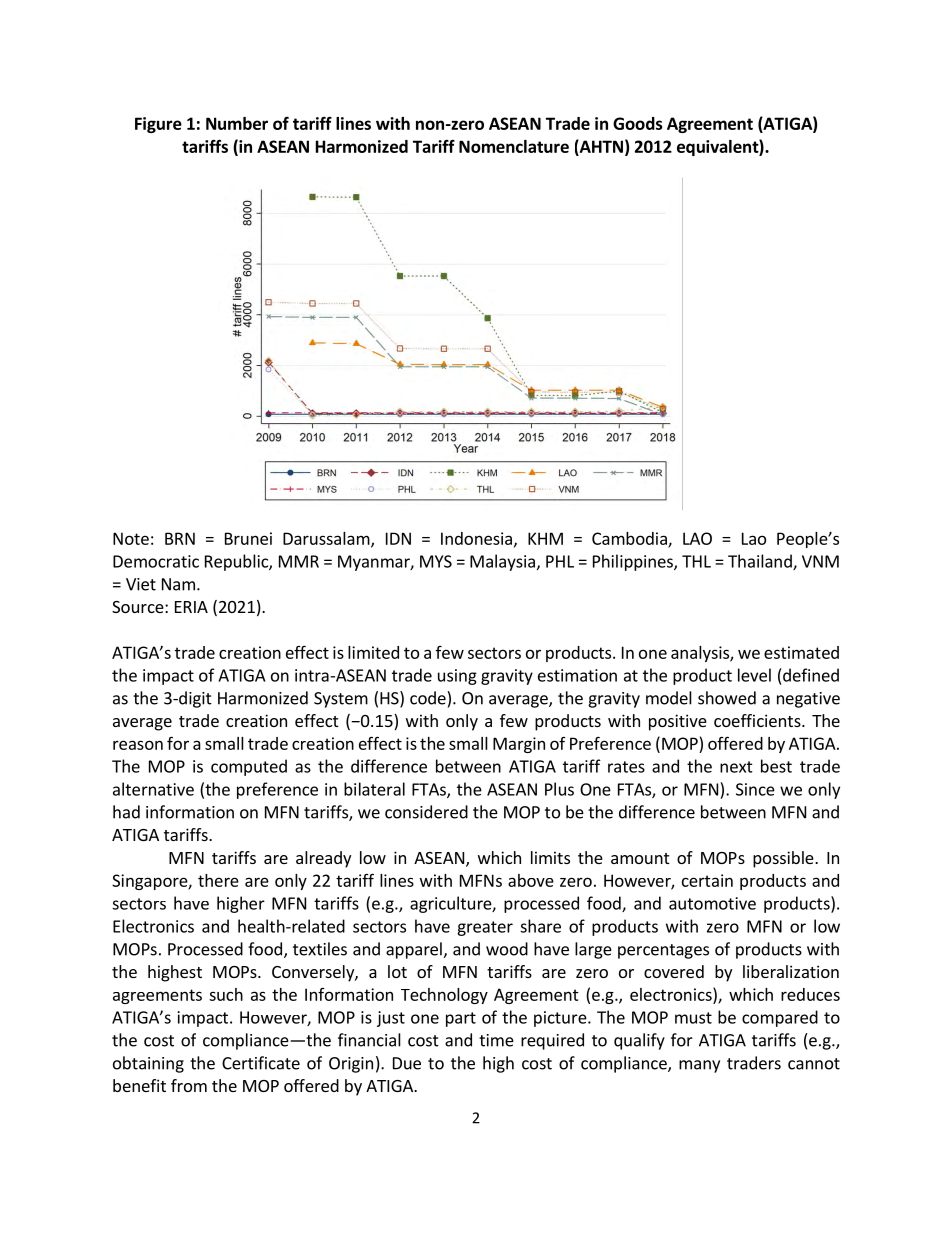  I want to click on there, so click(218, 880).
